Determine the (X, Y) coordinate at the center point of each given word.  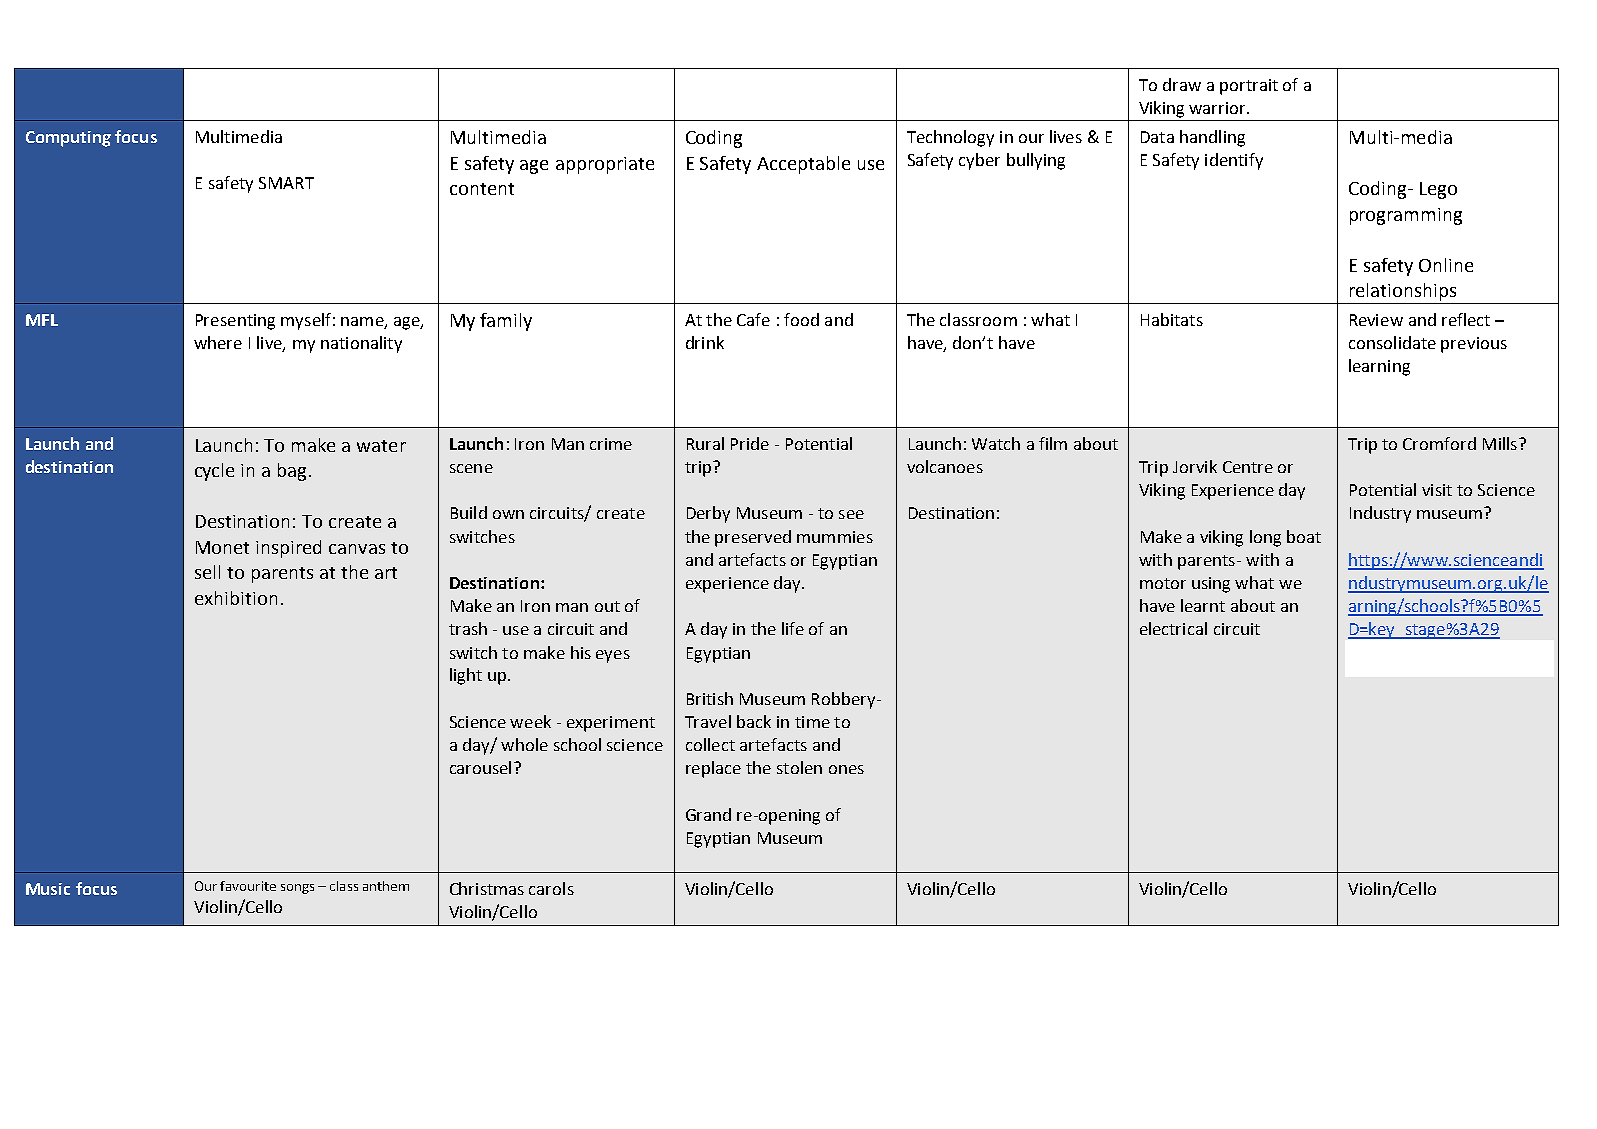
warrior (1219, 108)
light (466, 676)
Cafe (753, 319)
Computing (68, 139)
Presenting (235, 322)
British (710, 698)
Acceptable (803, 165)
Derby (708, 514)
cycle (214, 472)
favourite (248, 886)
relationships (1403, 292)
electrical (1173, 628)
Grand (708, 814)
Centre (1248, 467)
